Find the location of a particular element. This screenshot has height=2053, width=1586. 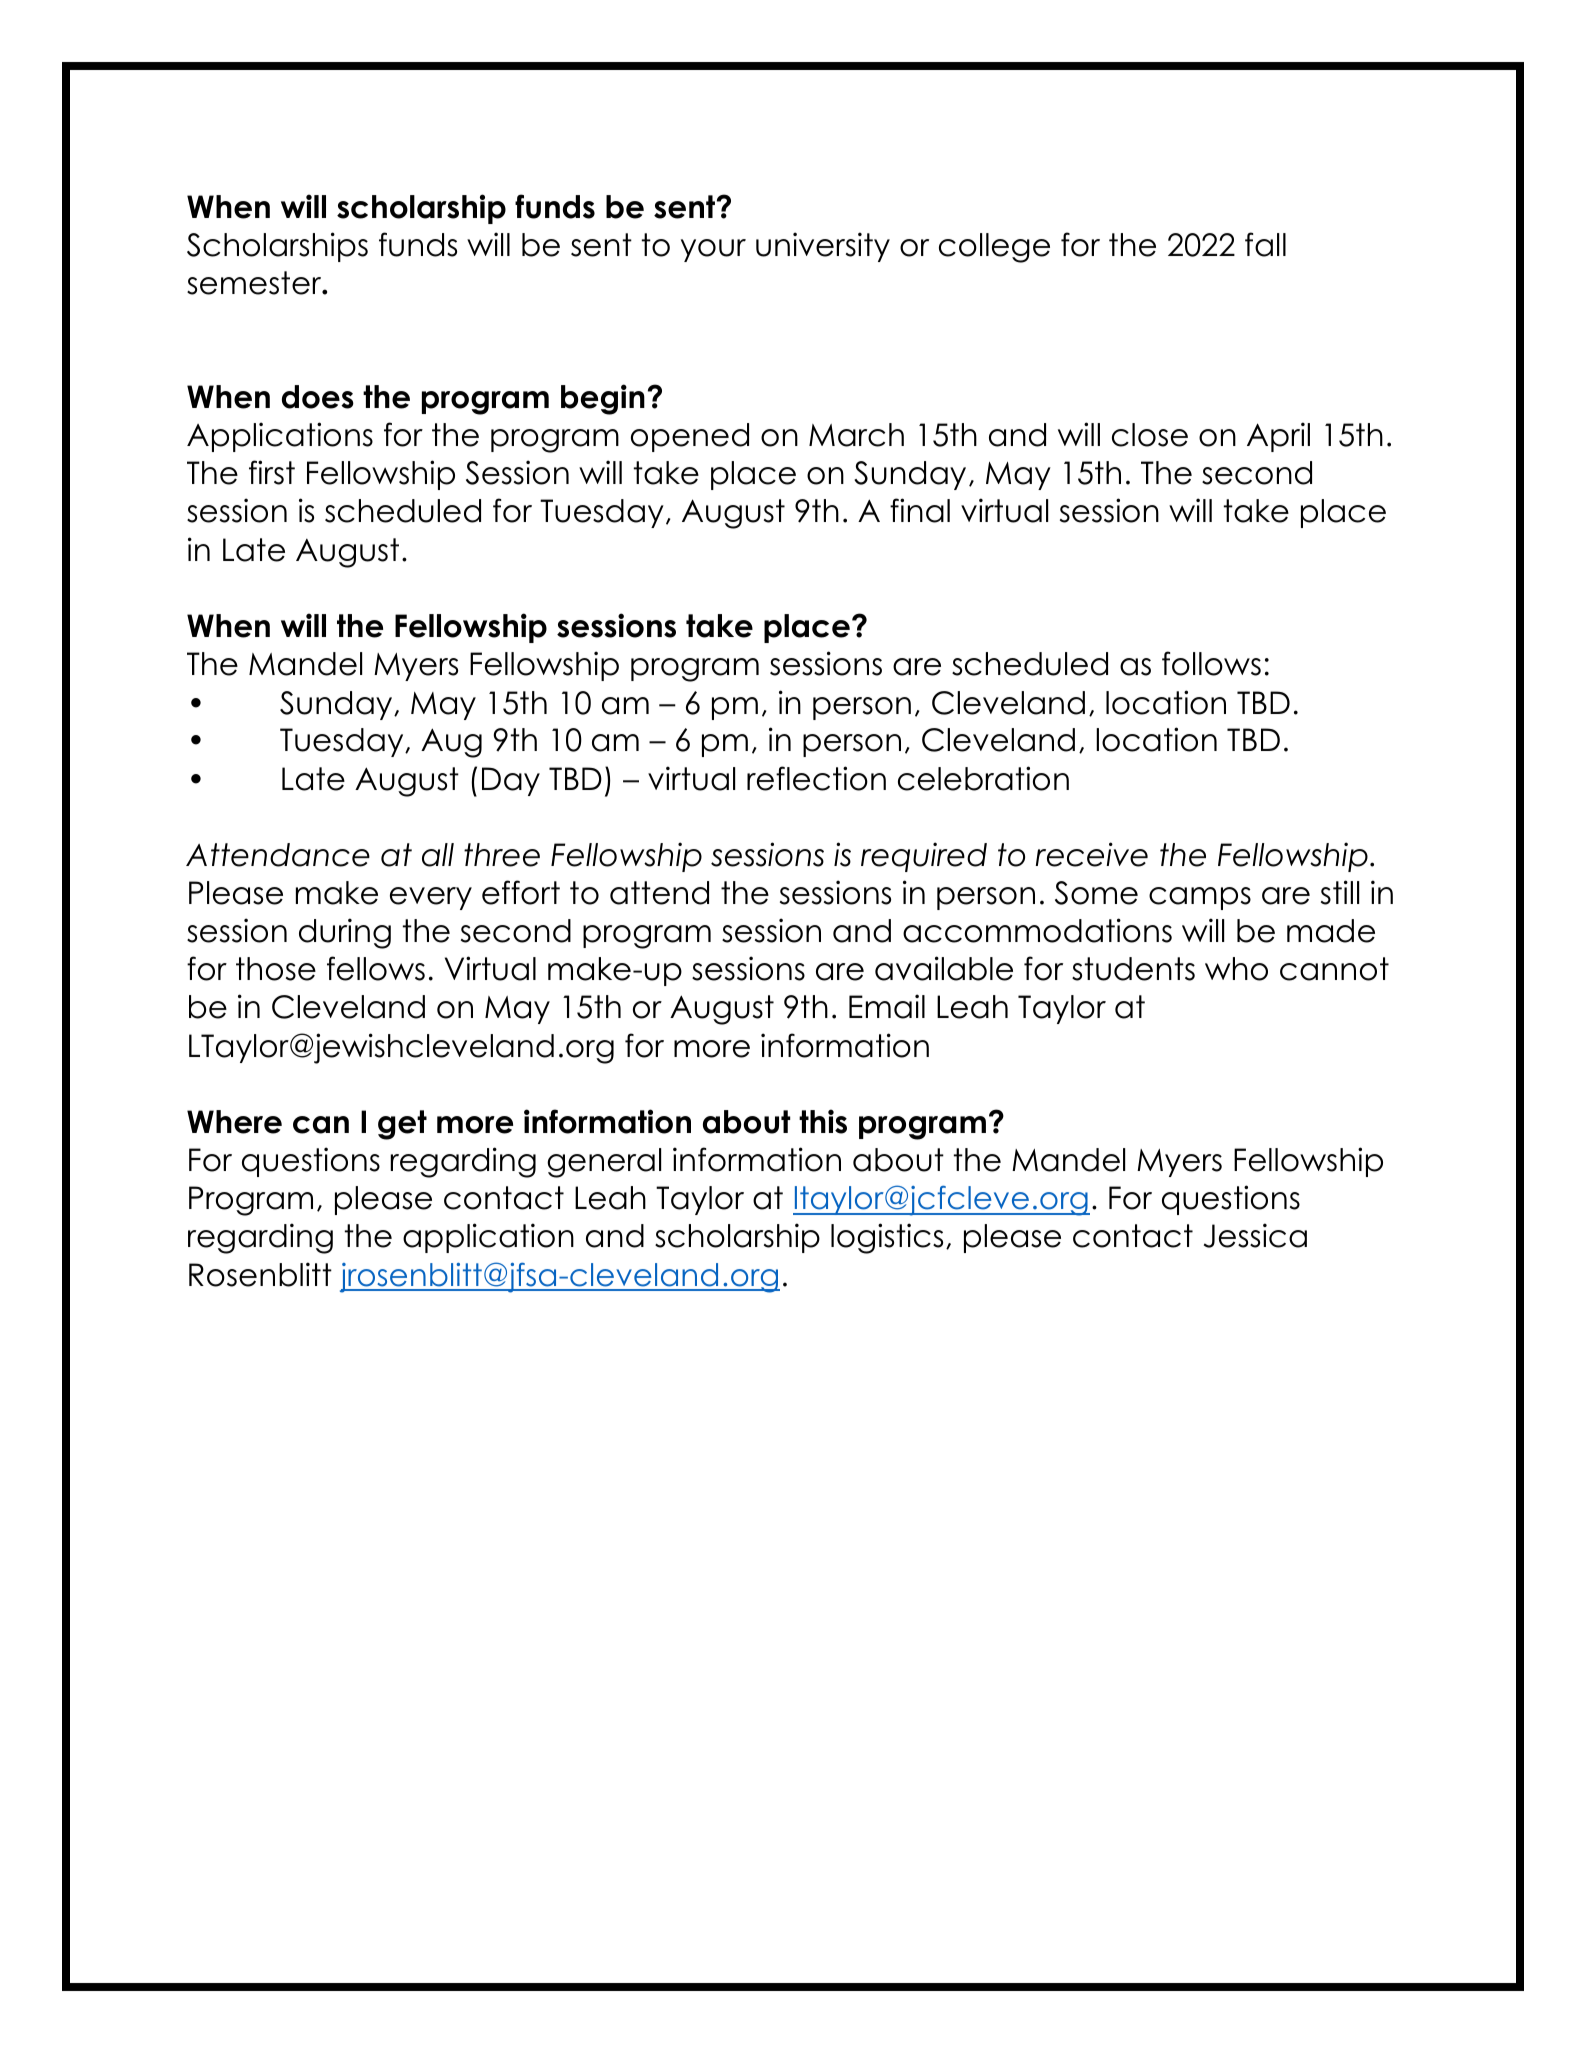

reflection is located at coordinates (816, 778).
